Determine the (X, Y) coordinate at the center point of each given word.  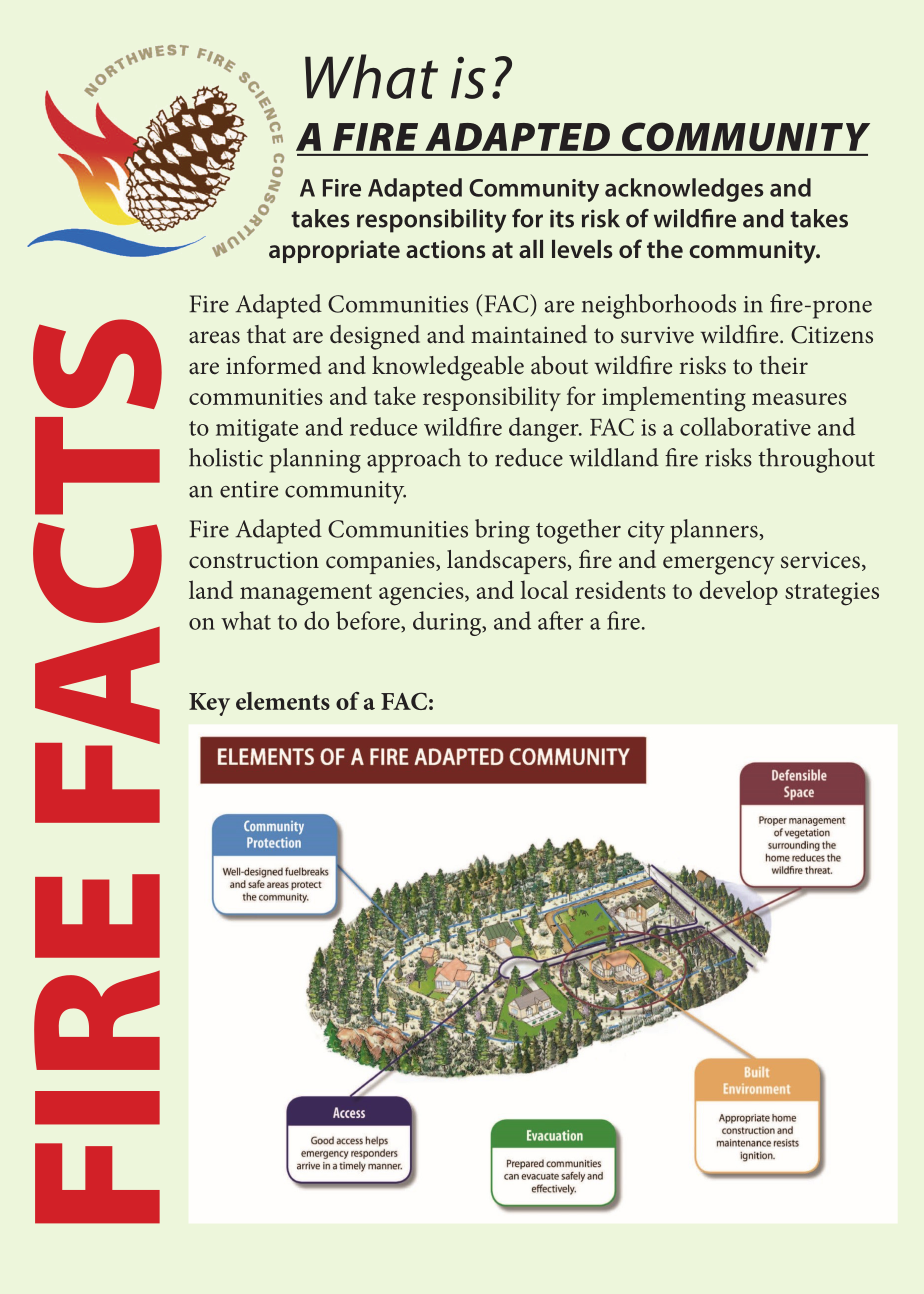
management (306, 595)
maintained (529, 334)
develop (738, 592)
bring (502, 531)
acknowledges (684, 190)
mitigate (257, 430)
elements (283, 701)
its (562, 218)
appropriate (334, 251)
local (544, 590)
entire (249, 489)
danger (545, 429)
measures (799, 399)
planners (714, 531)
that (266, 334)
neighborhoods (659, 306)
